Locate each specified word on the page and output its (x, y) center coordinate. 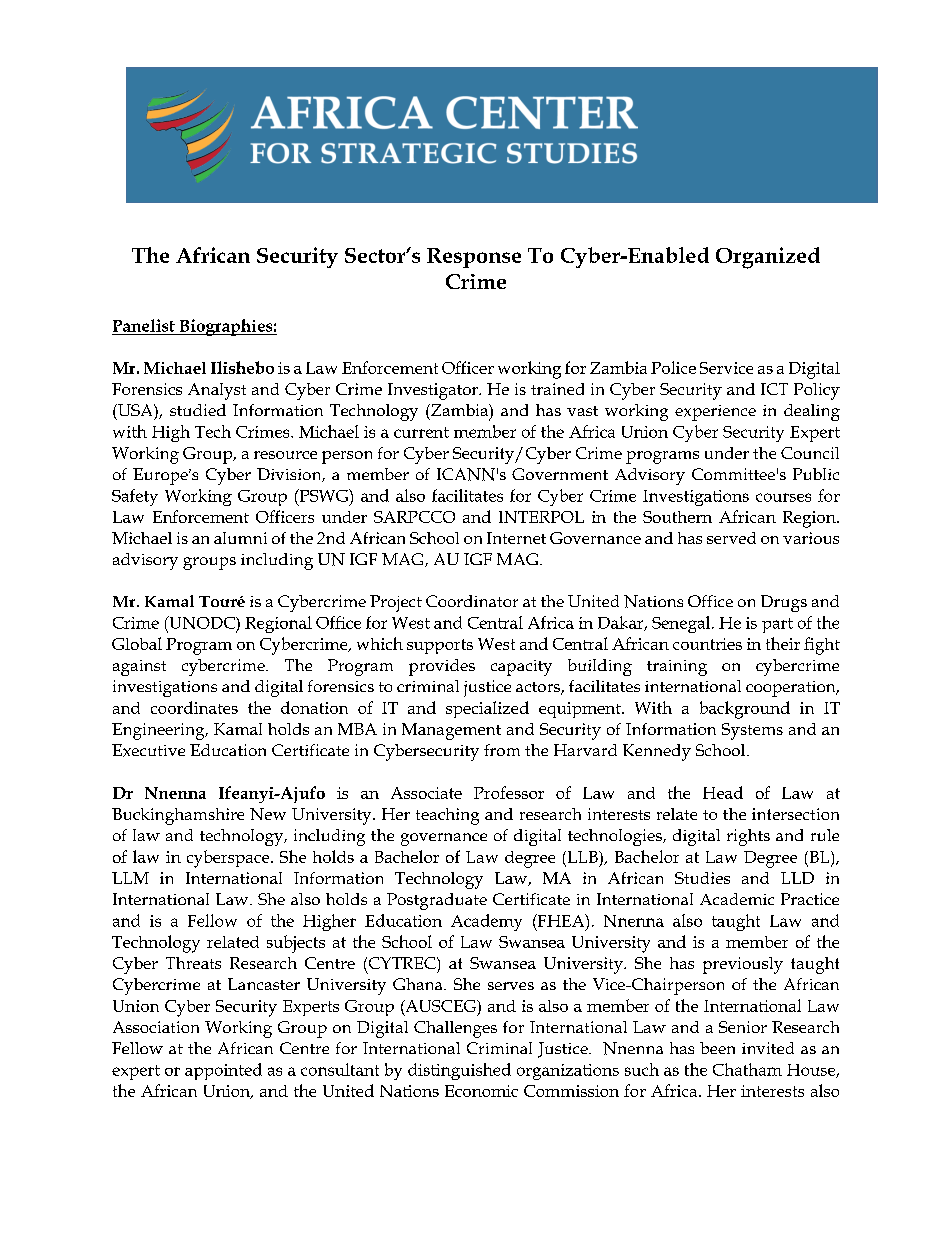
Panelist (144, 325)
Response (474, 258)
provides (442, 667)
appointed (223, 1071)
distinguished (459, 1071)
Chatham (747, 1069)
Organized (768, 258)
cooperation (792, 689)
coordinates (194, 707)
